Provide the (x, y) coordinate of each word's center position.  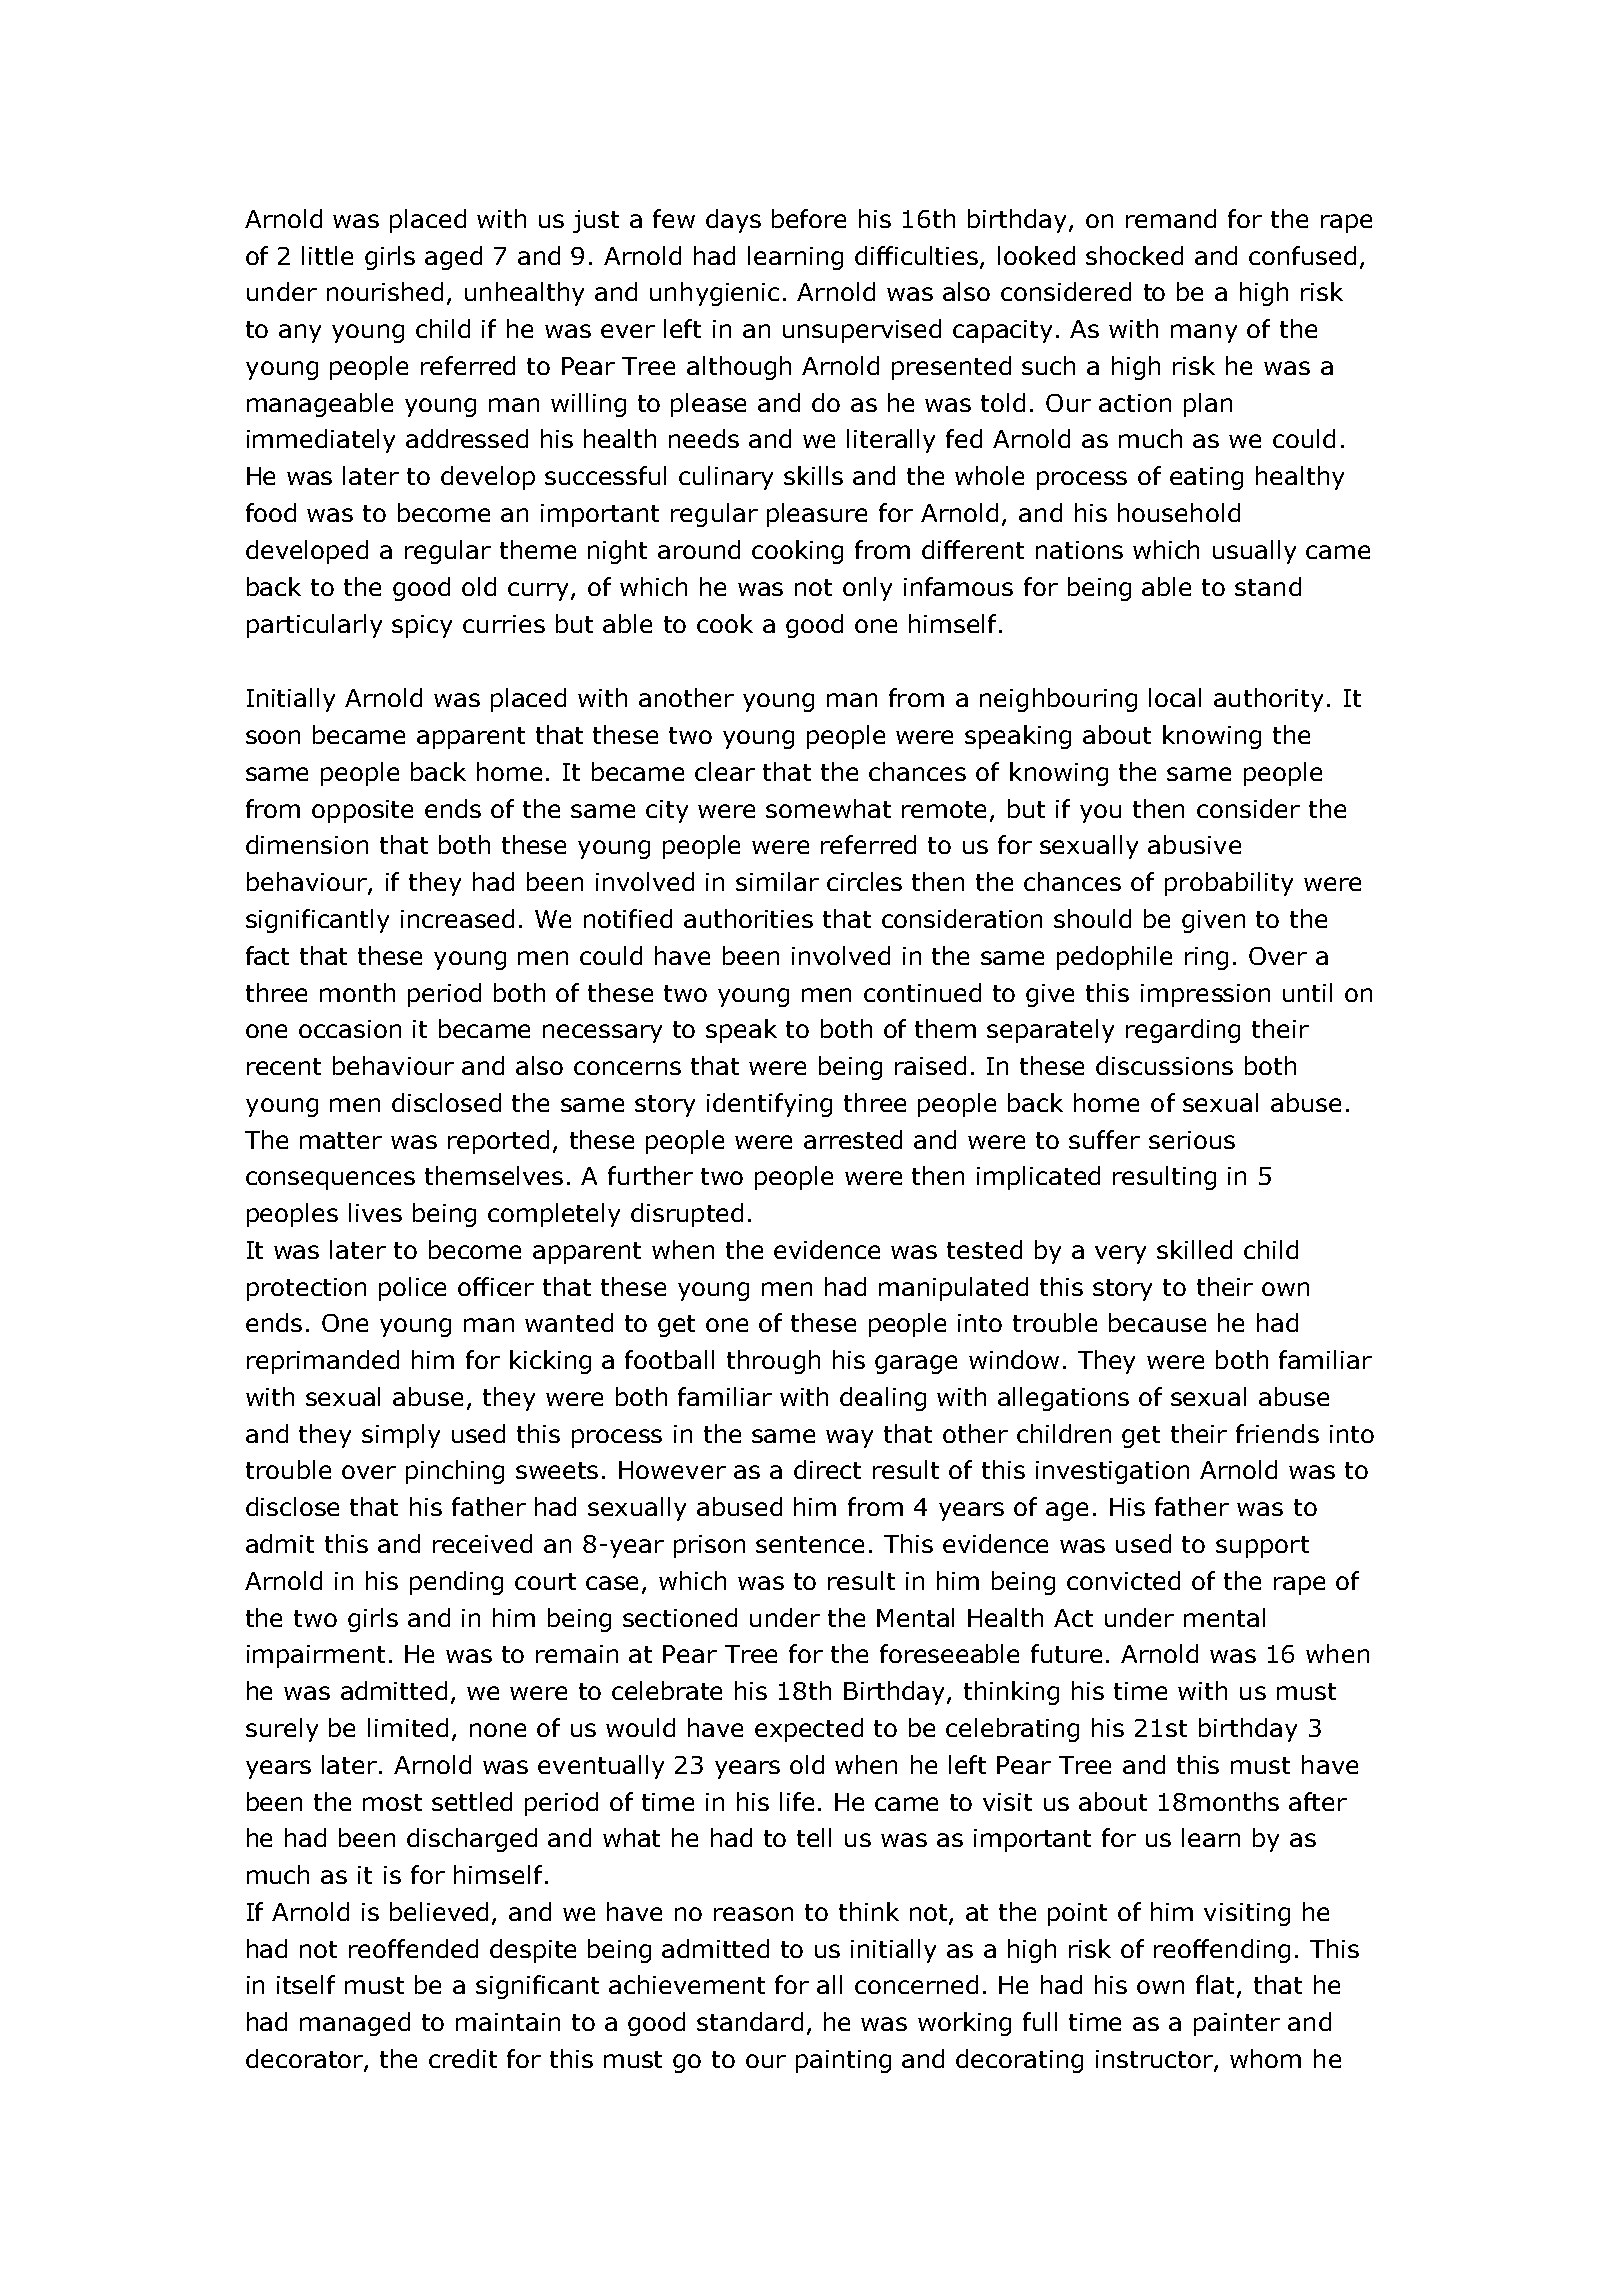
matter (341, 1140)
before (809, 218)
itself (306, 1984)
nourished (385, 291)
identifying (769, 1105)
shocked (1134, 255)
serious (1192, 1140)
